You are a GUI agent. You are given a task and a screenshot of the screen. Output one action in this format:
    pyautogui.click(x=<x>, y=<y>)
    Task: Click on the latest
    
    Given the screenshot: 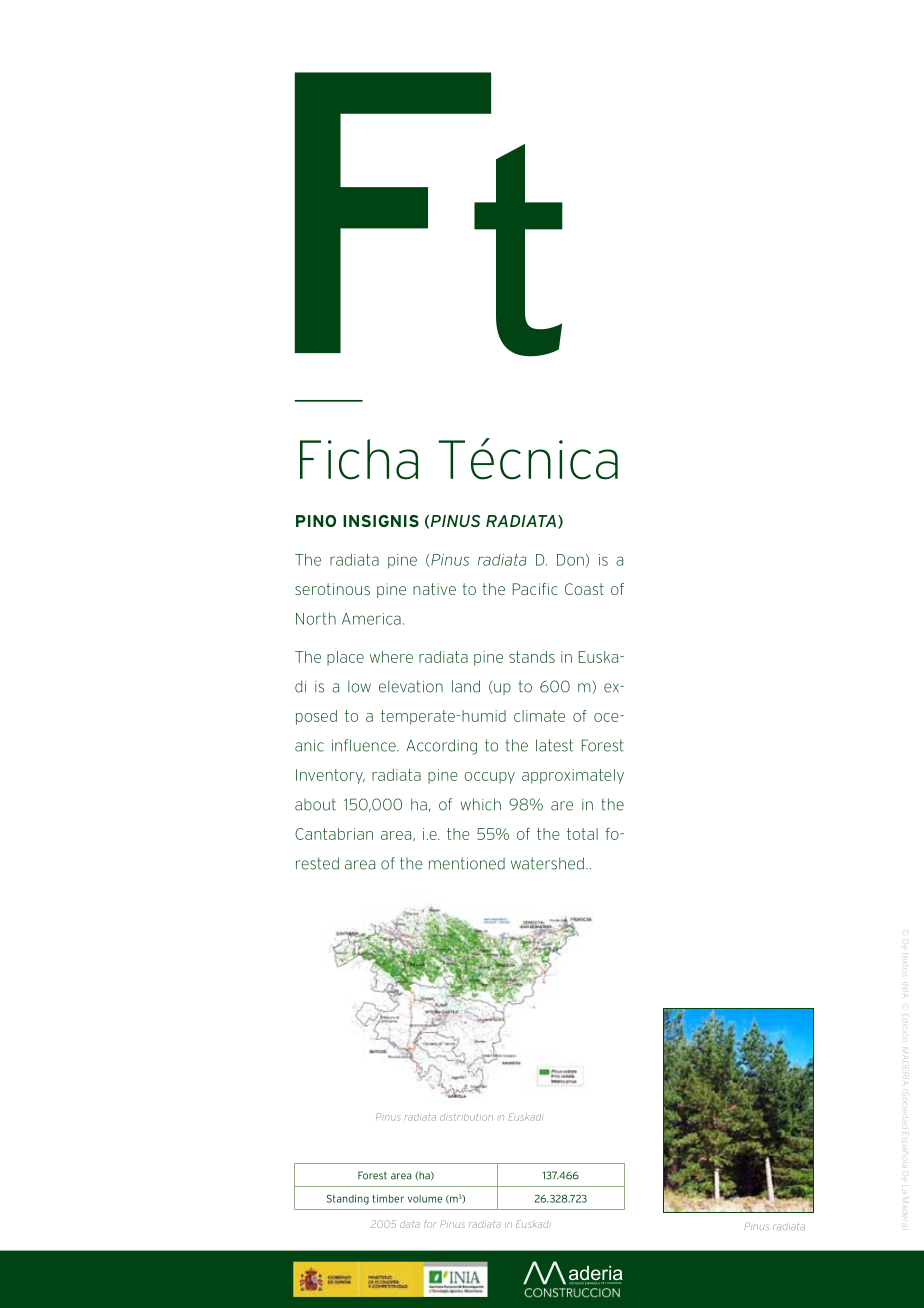 What is the action you would take?
    pyautogui.click(x=554, y=745)
